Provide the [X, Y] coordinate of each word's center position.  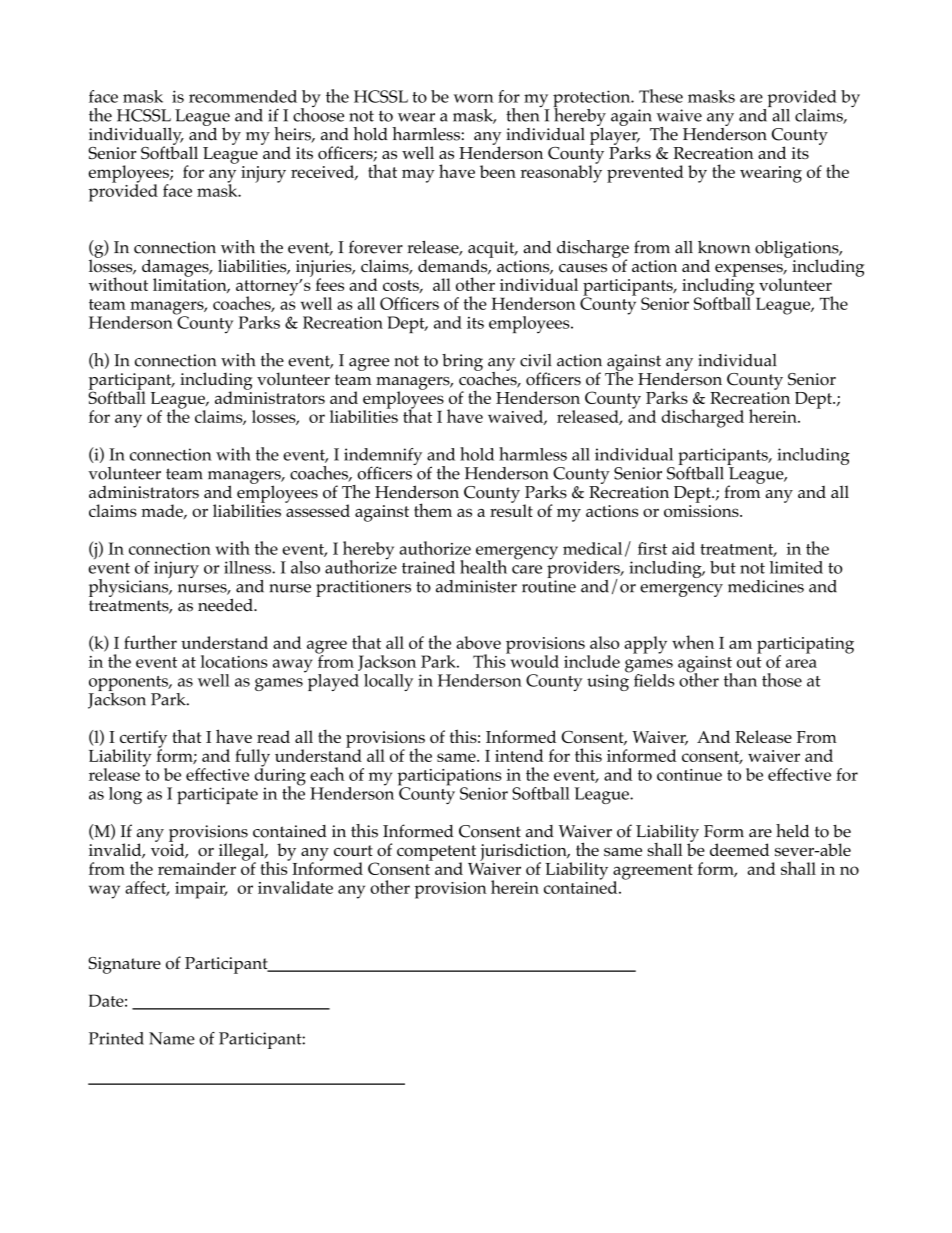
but [723, 567]
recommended [243, 96]
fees [330, 284]
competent [436, 854]
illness [248, 567]
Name [172, 1038]
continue [689, 775]
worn [474, 98]
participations [449, 778]
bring [462, 362]
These [661, 96]
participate [217, 795]
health [483, 567]
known [724, 247]
